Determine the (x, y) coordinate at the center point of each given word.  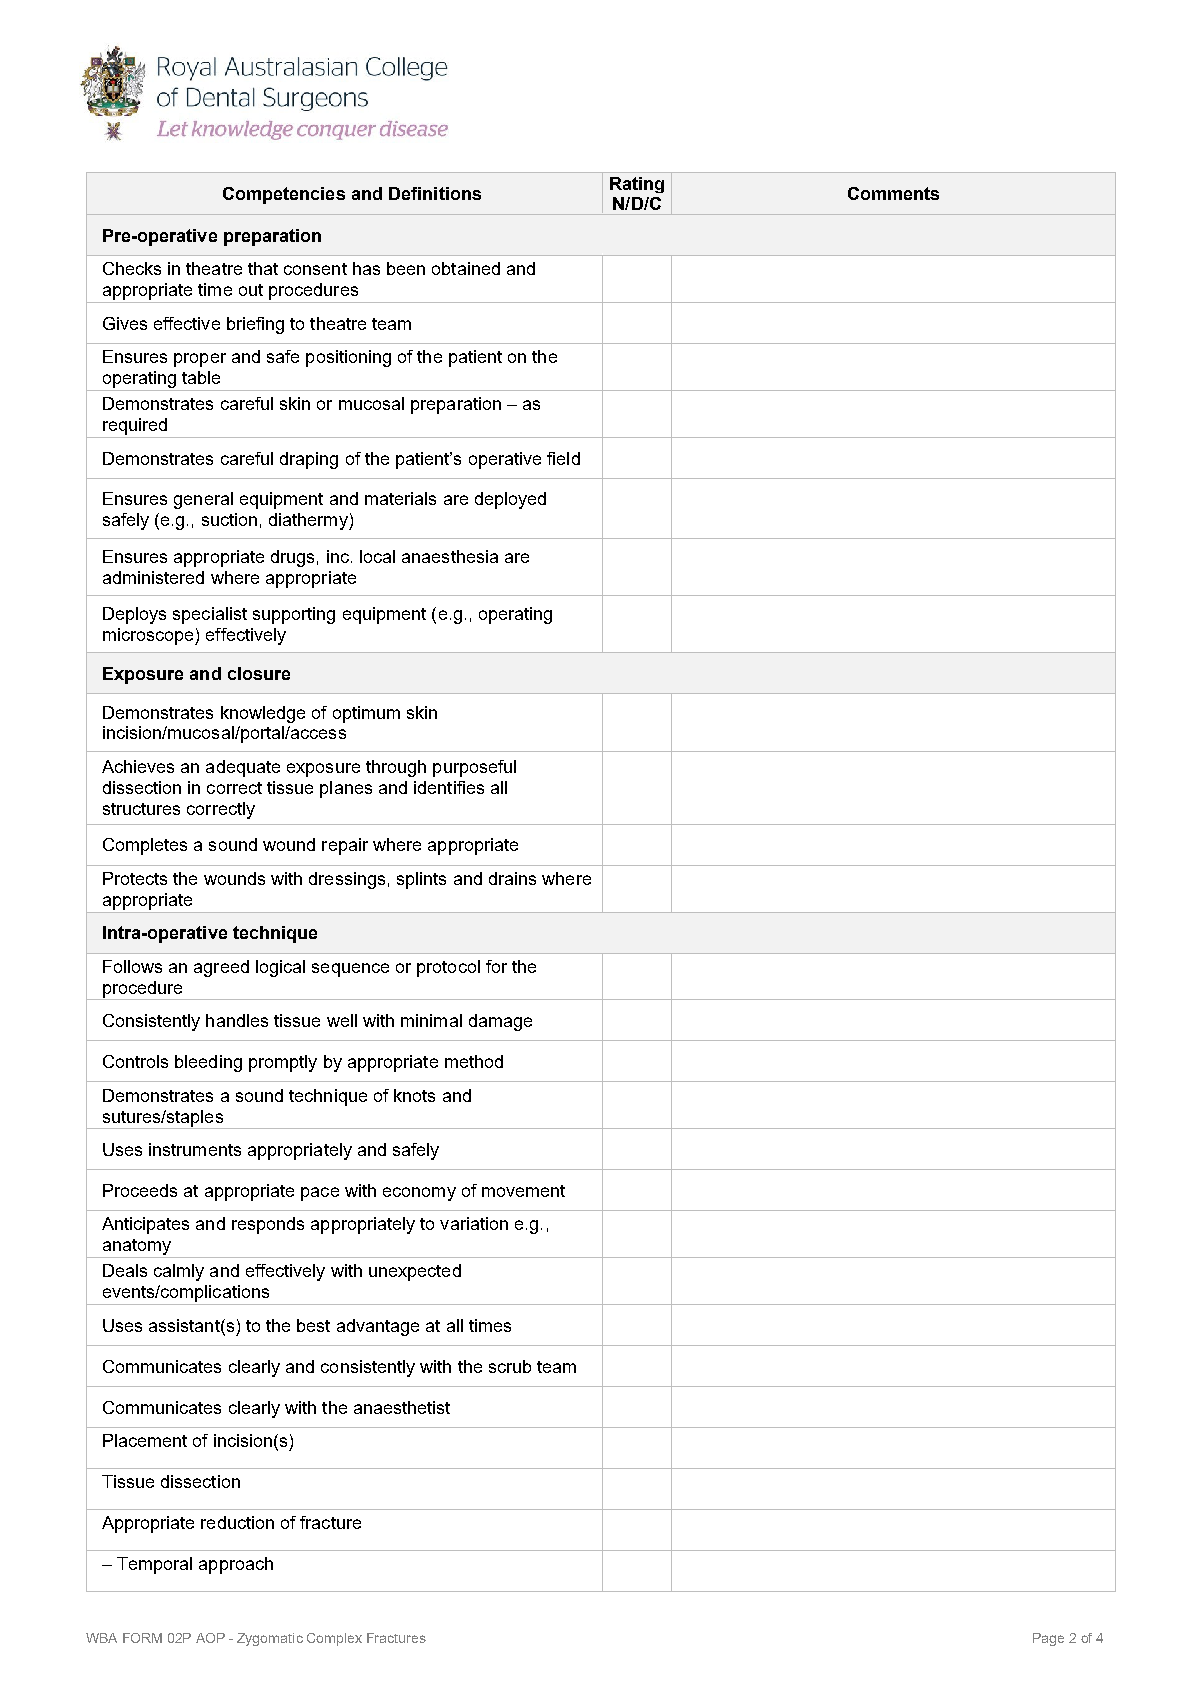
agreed (221, 968)
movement (523, 1191)
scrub (510, 1366)
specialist (210, 615)
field (563, 458)
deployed (510, 500)
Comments (893, 193)
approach (236, 1565)
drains (512, 878)
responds (268, 1225)
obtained (466, 268)
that (263, 268)
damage (500, 1022)
